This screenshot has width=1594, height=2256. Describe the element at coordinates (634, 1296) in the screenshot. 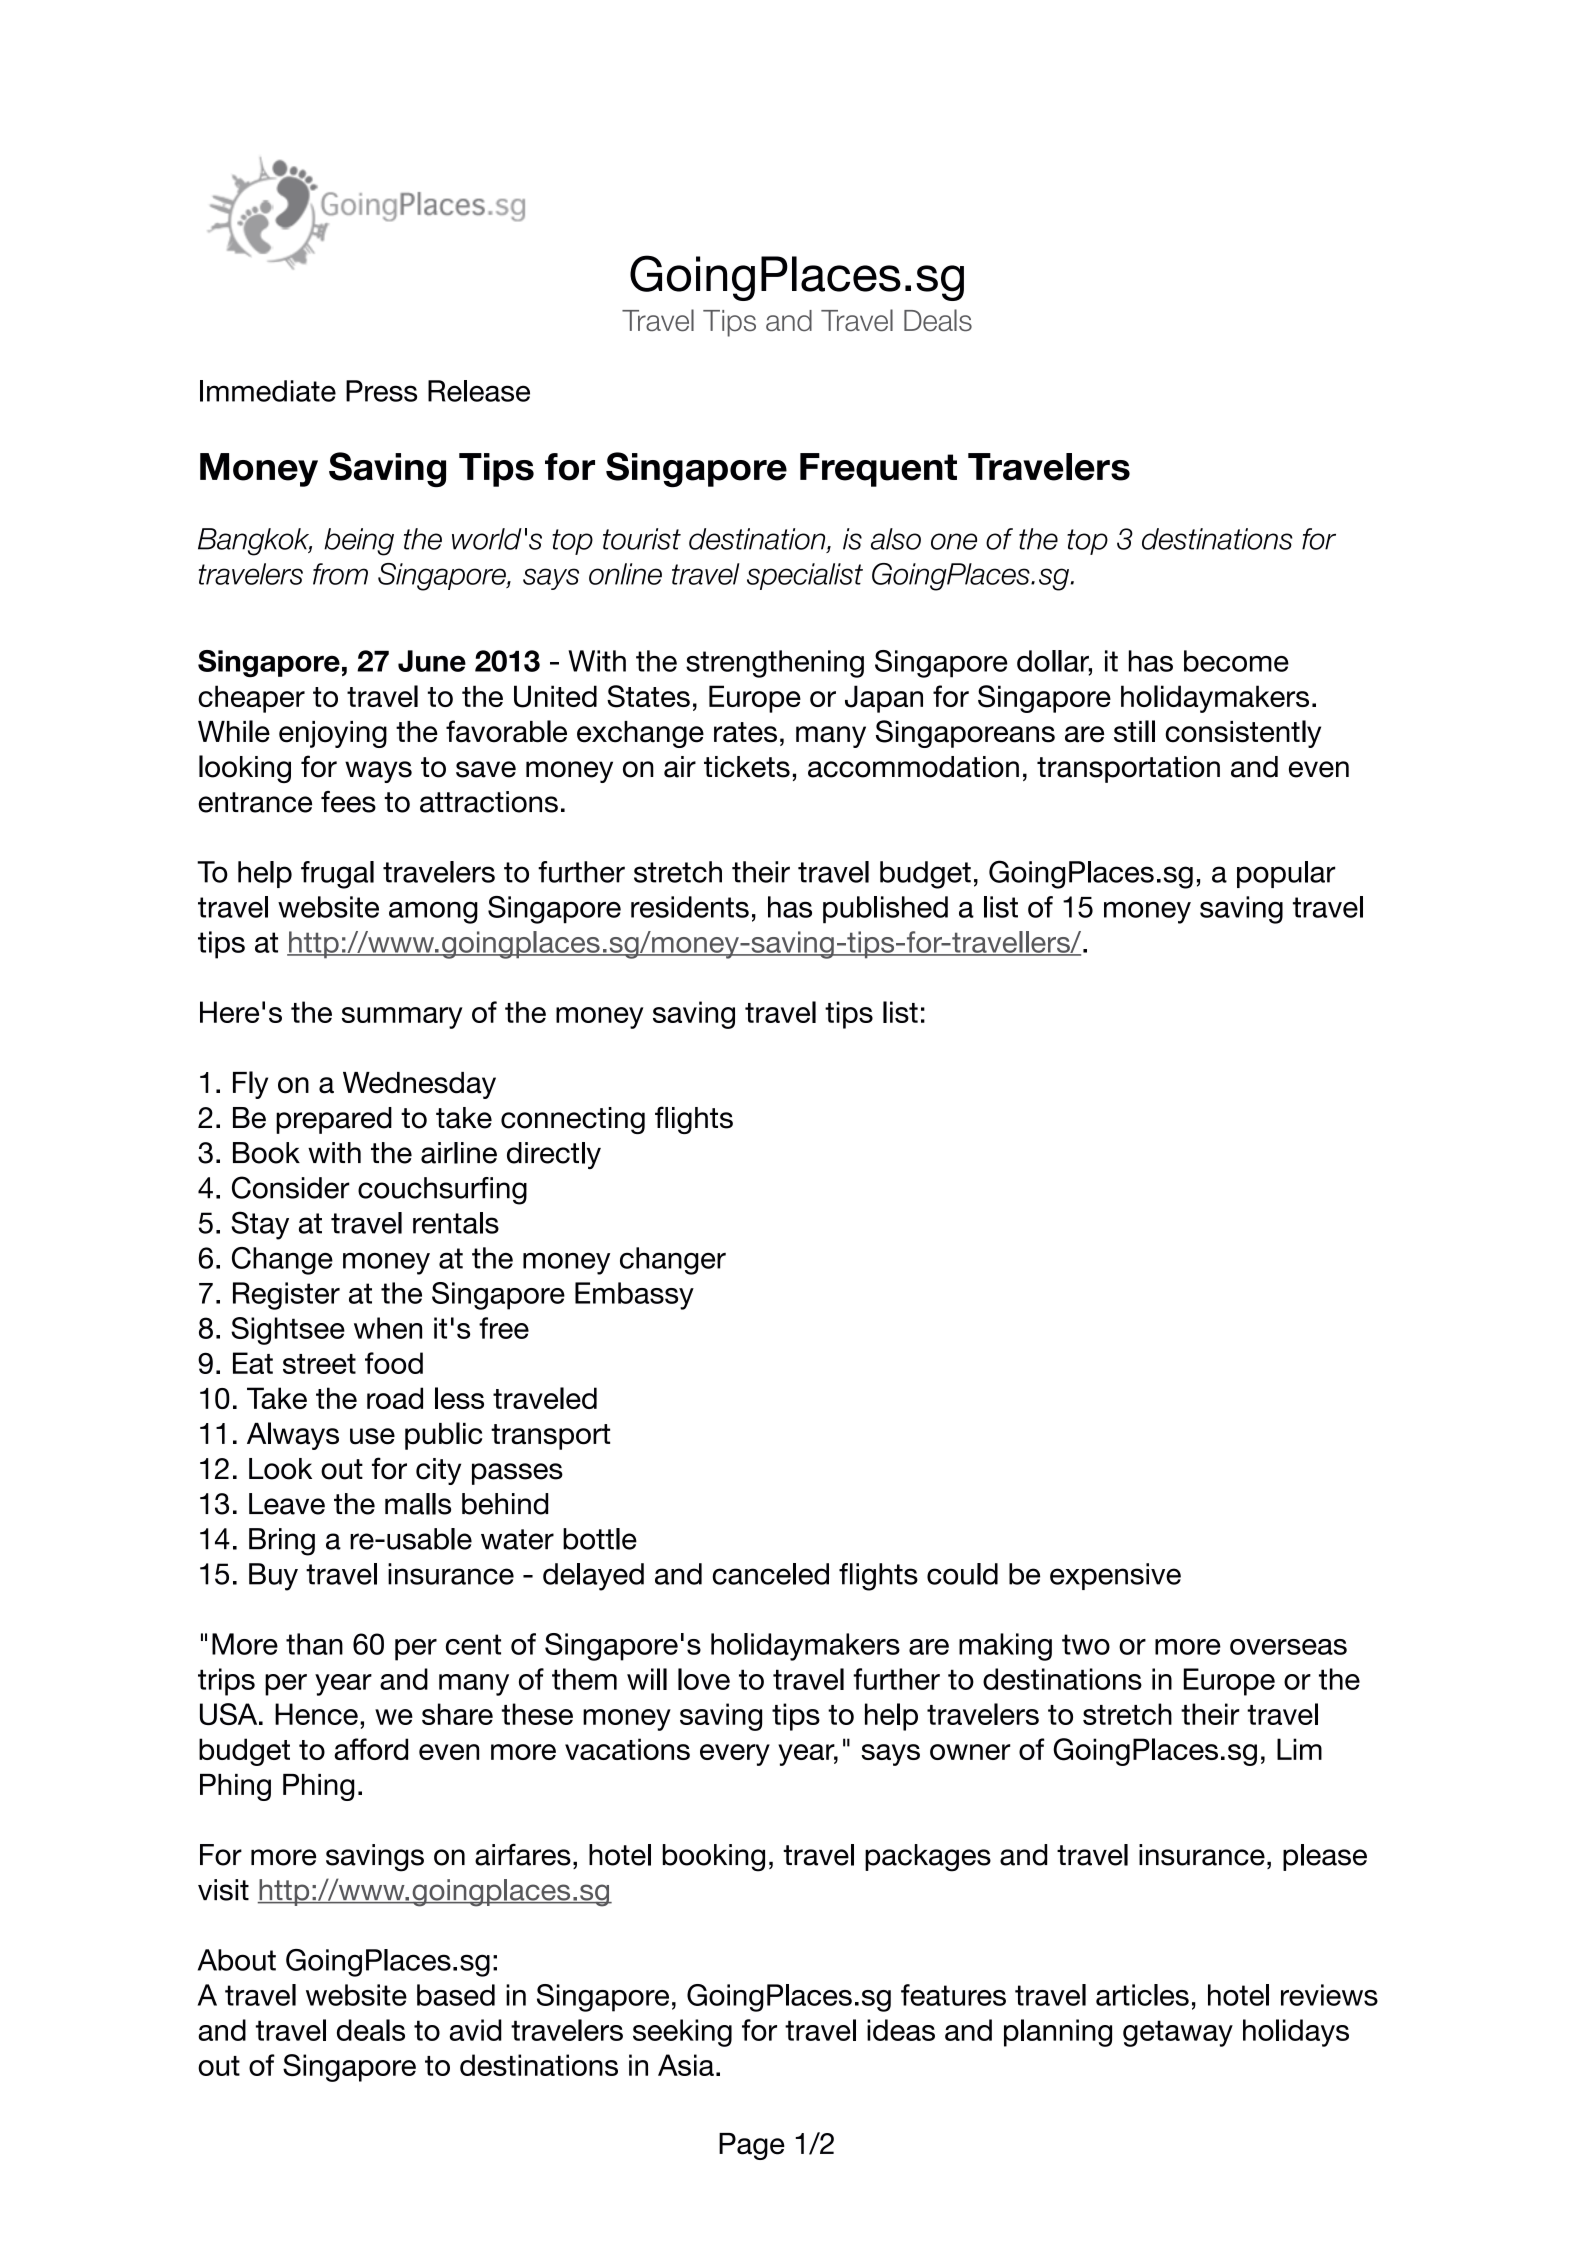

I see `Embassy` at that location.
